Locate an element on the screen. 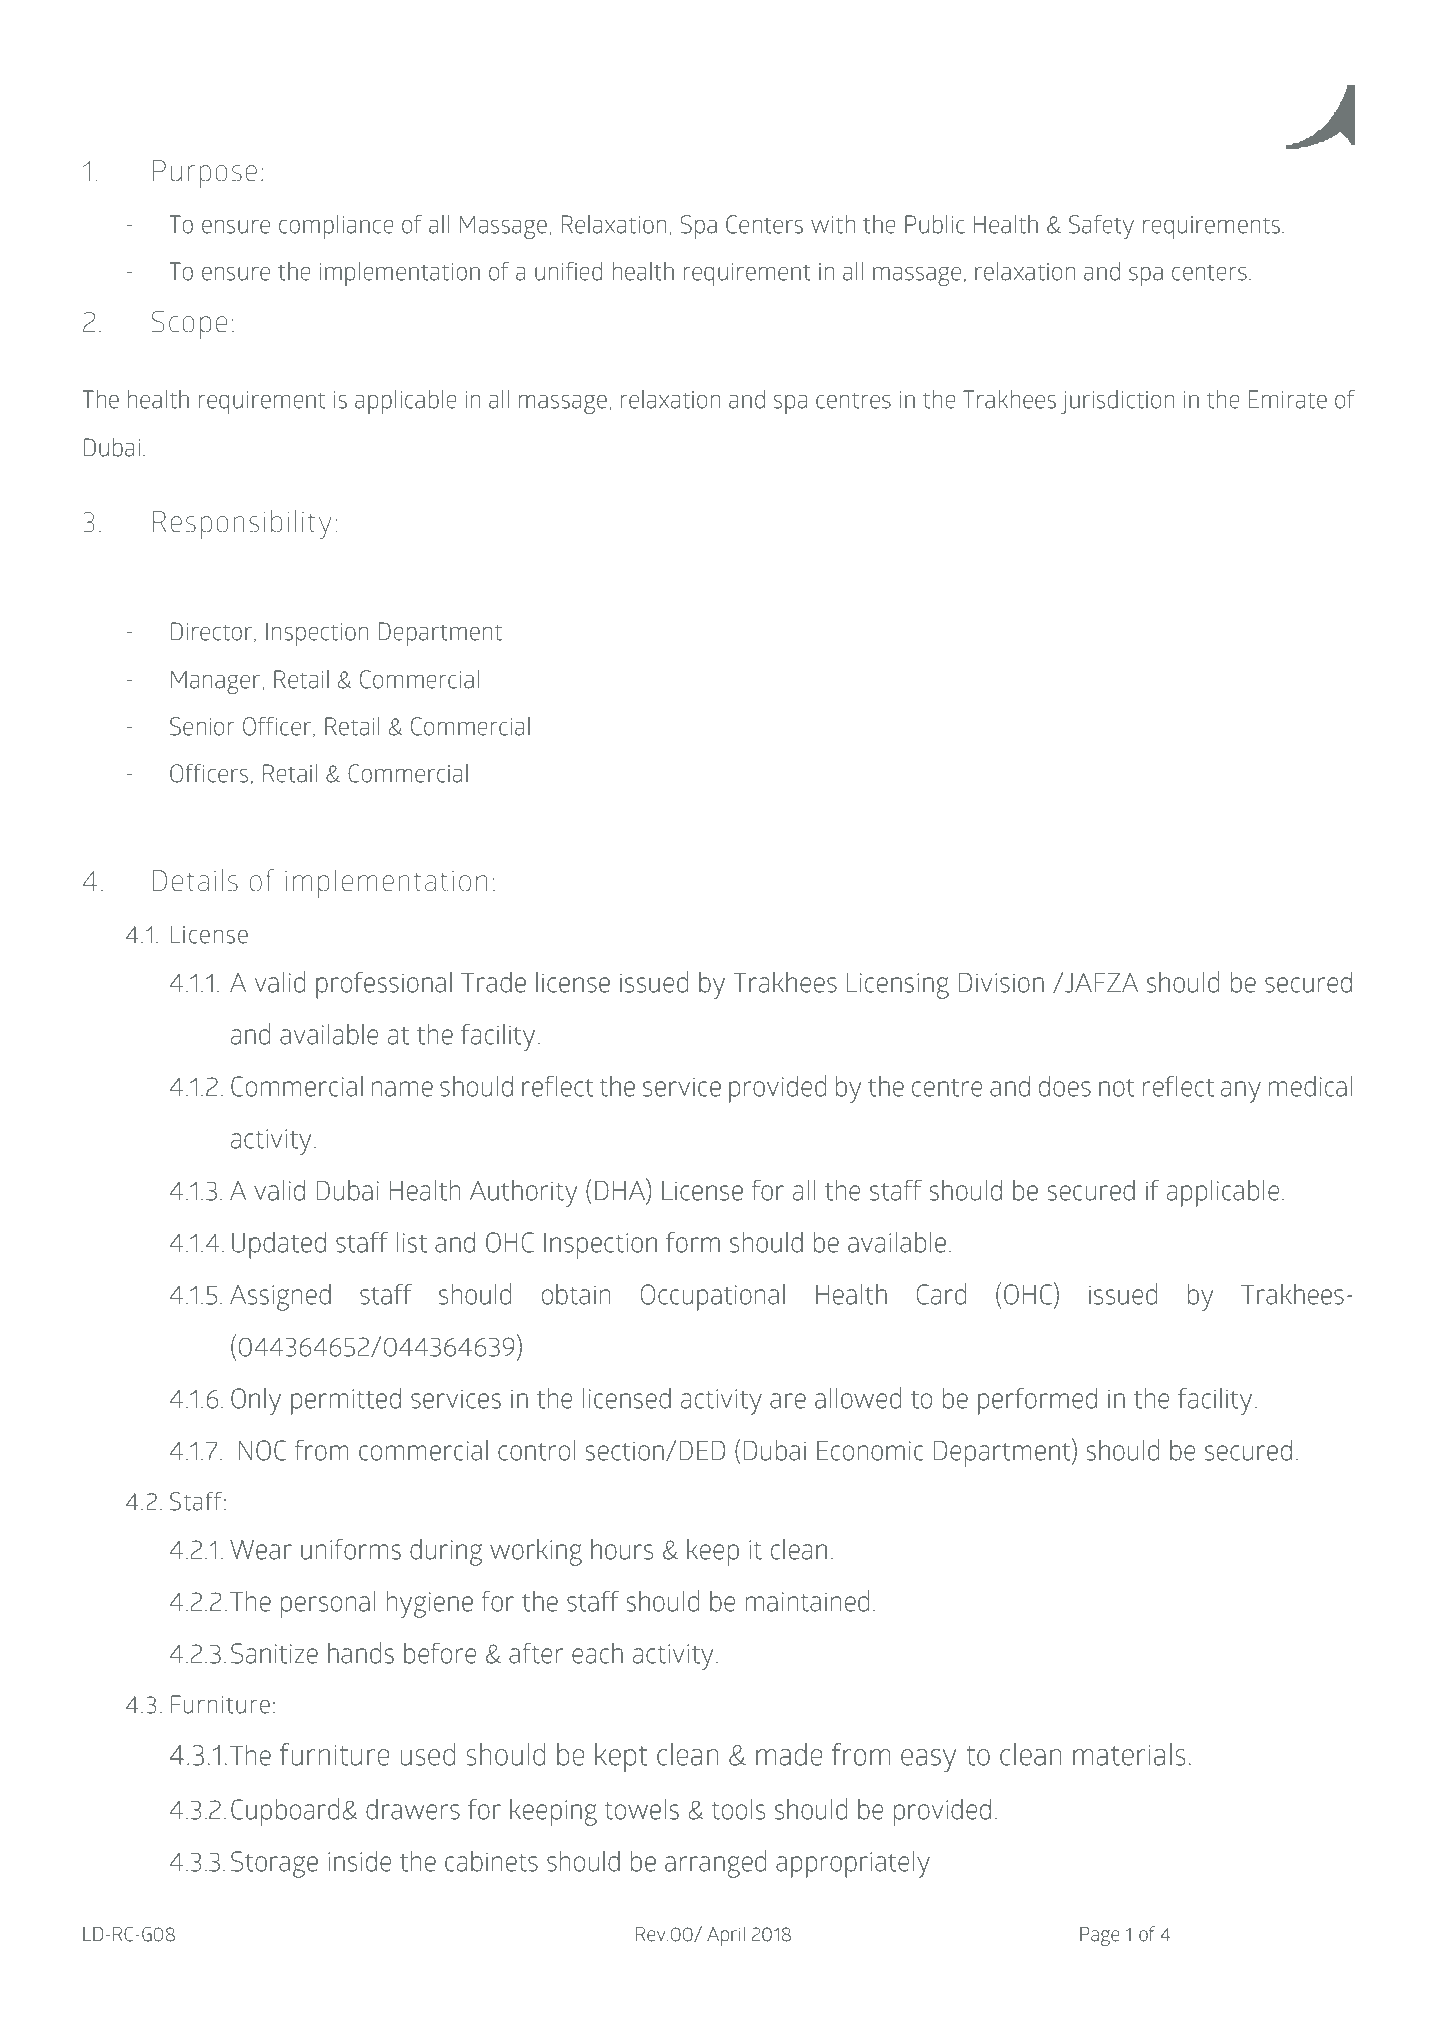 The image size is (1437, 2032). Safety is located at coordinates (1101, 227).
